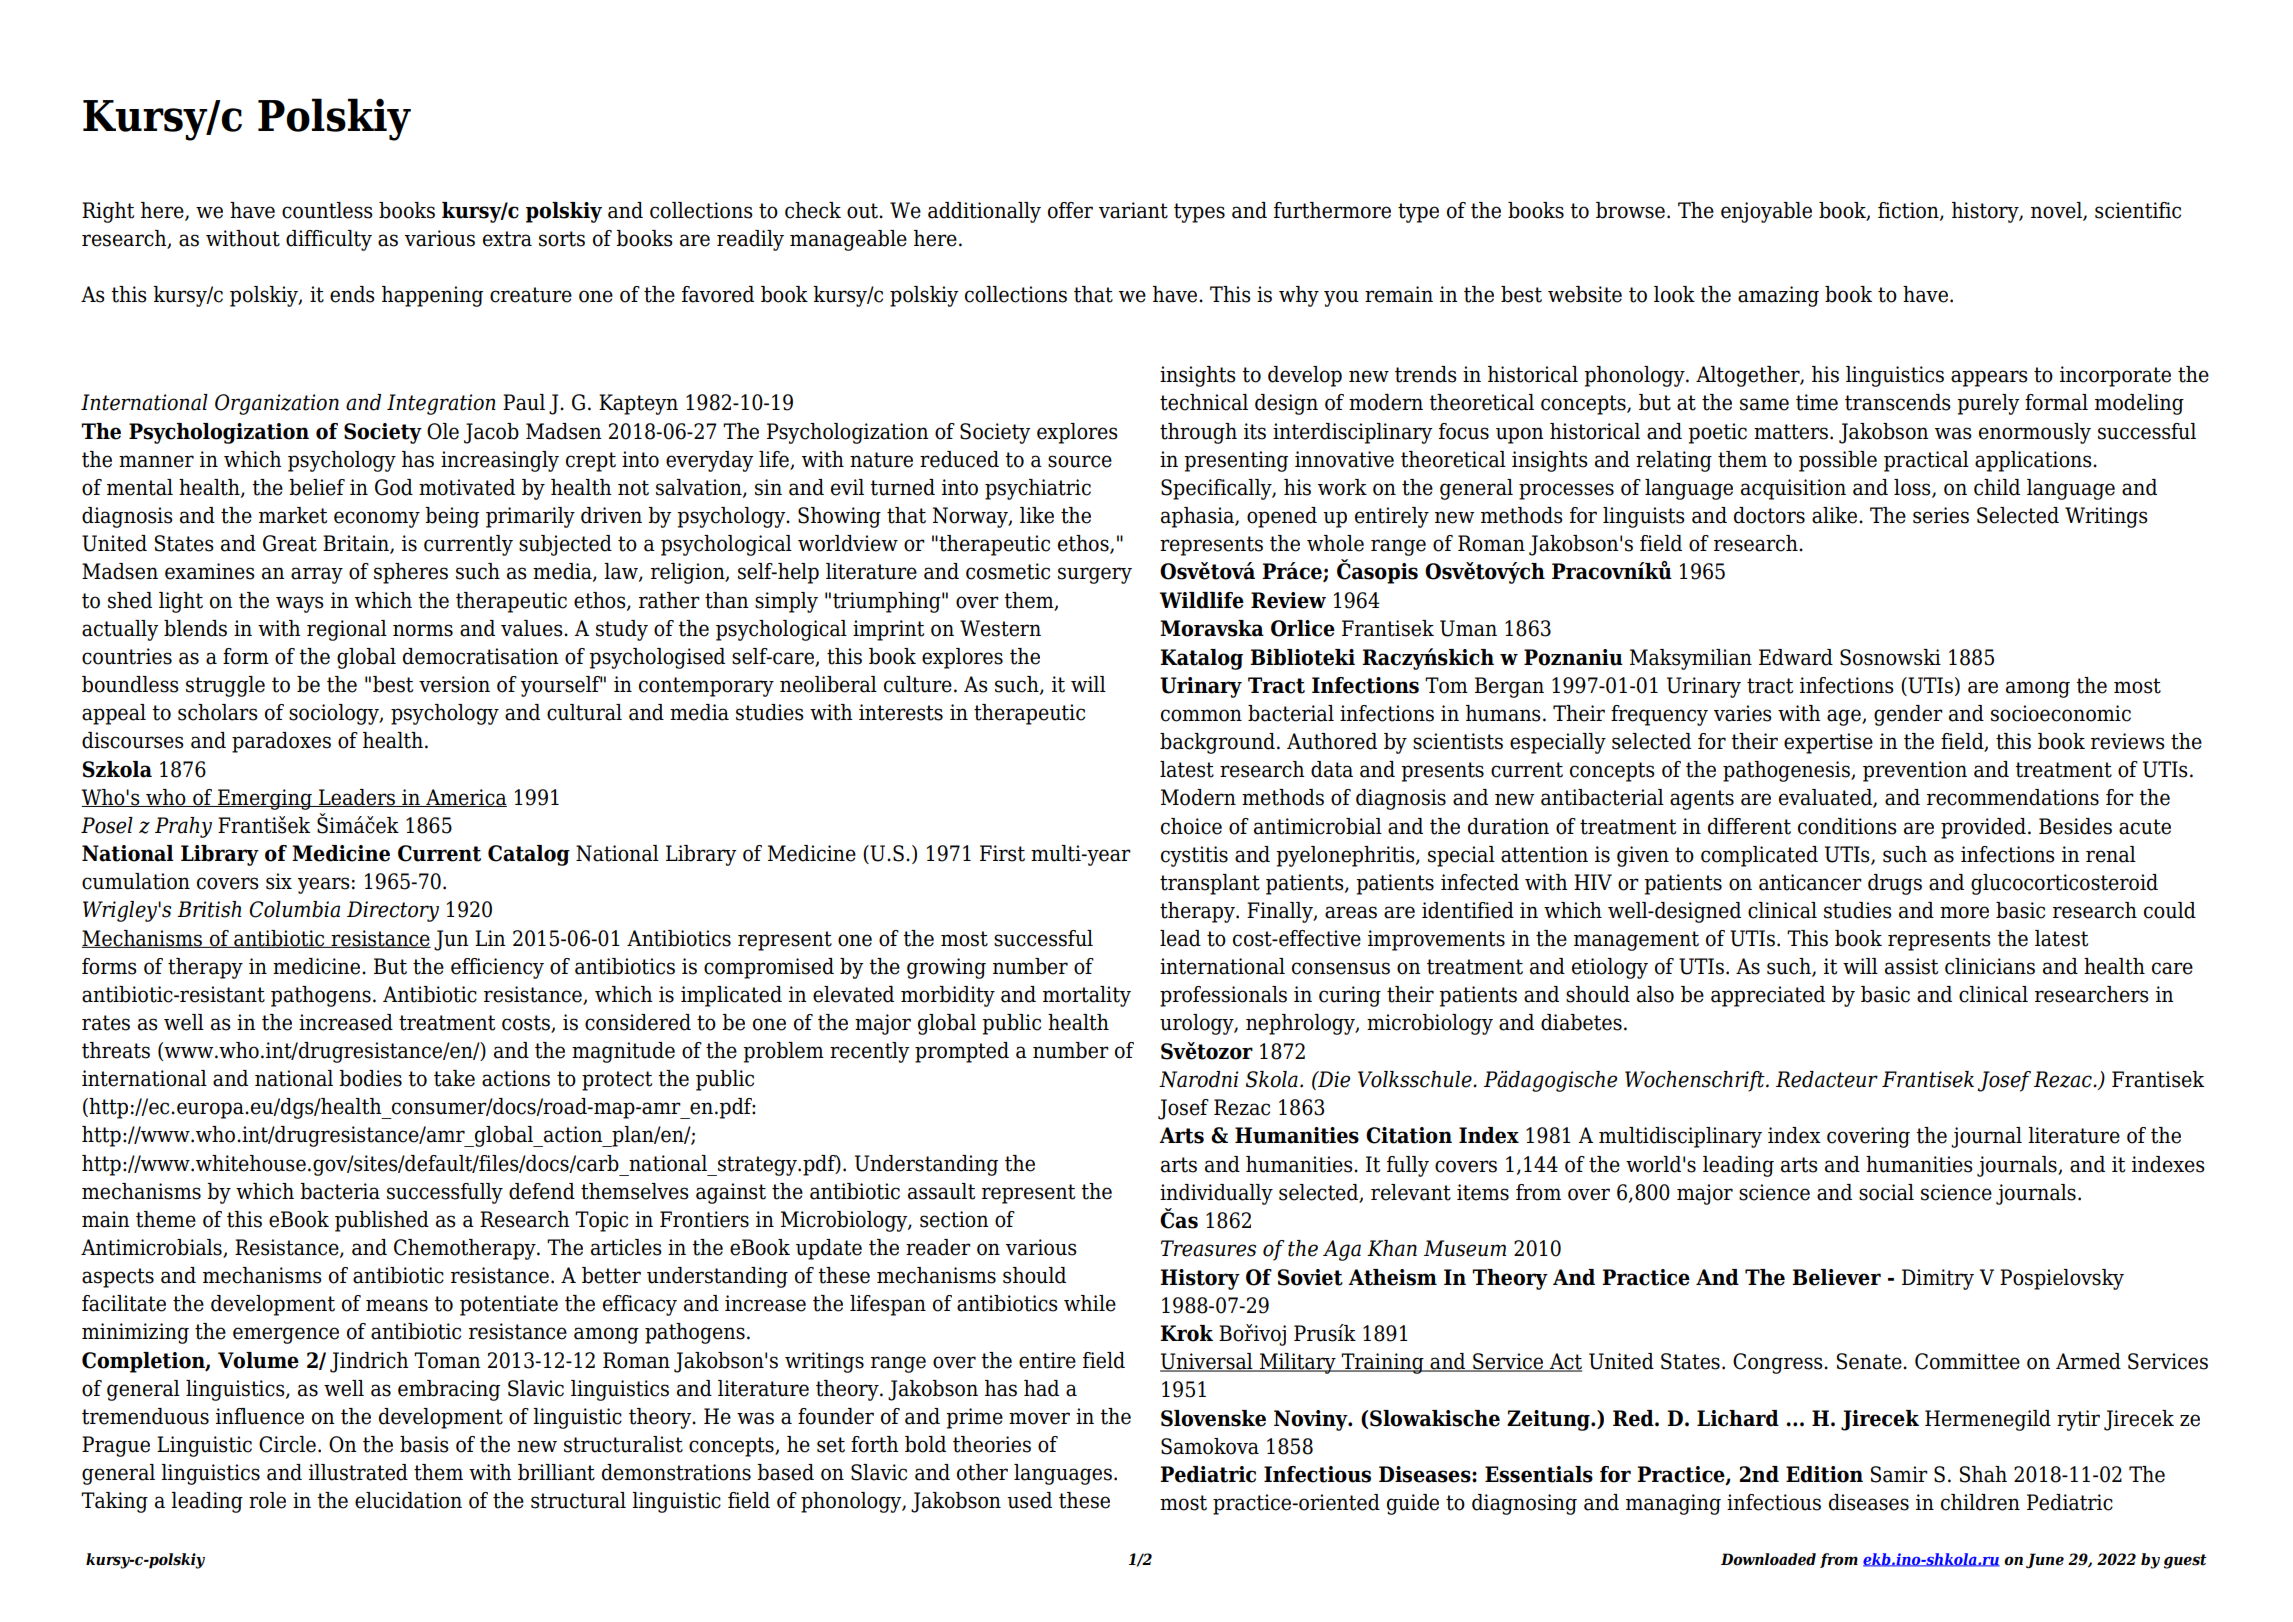  Describe the element at coordinates (1133, 210) in the page. I see `variant` at that location.
